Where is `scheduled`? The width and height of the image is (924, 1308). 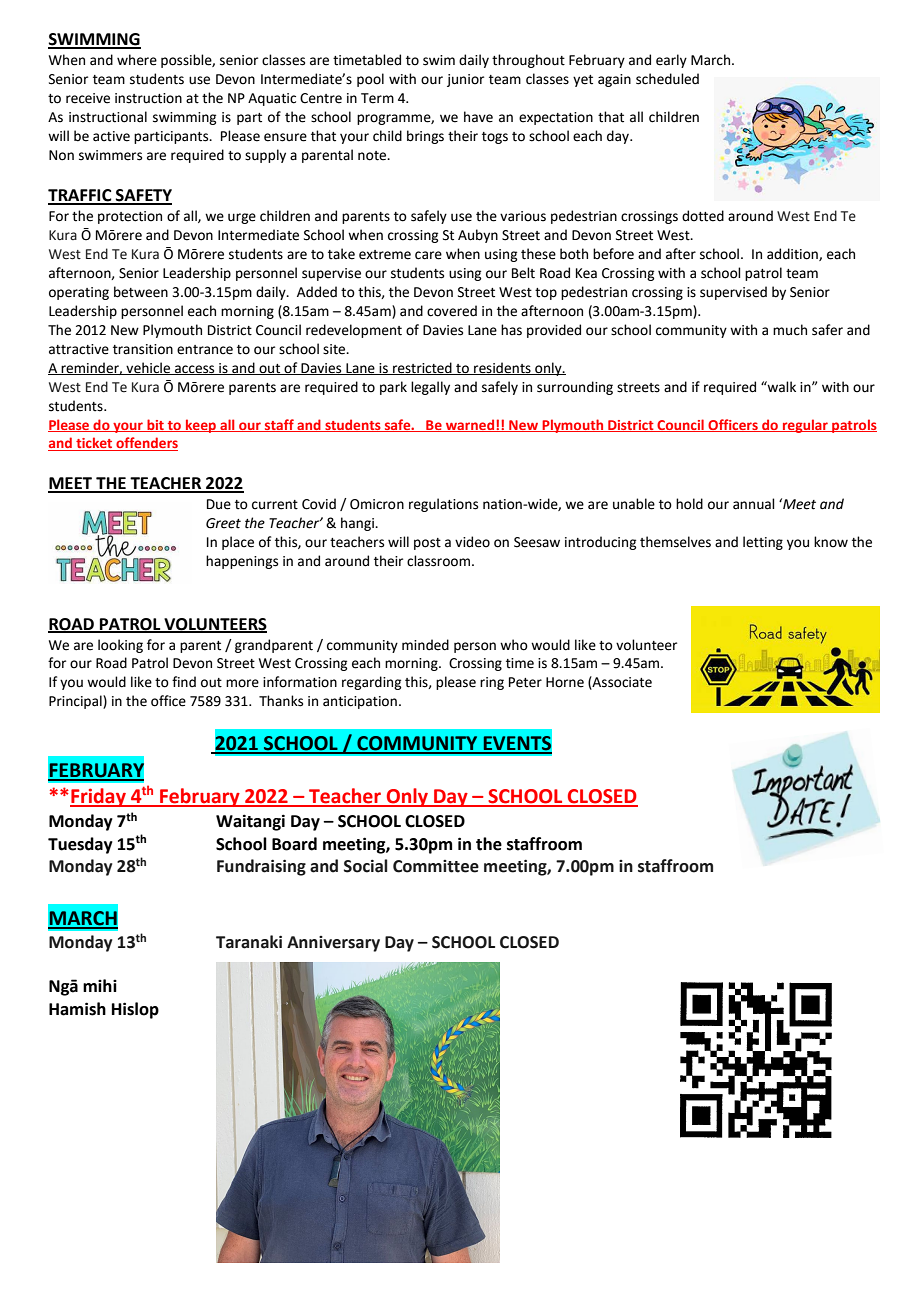 scheduled is located at coordinates (667, 79).
